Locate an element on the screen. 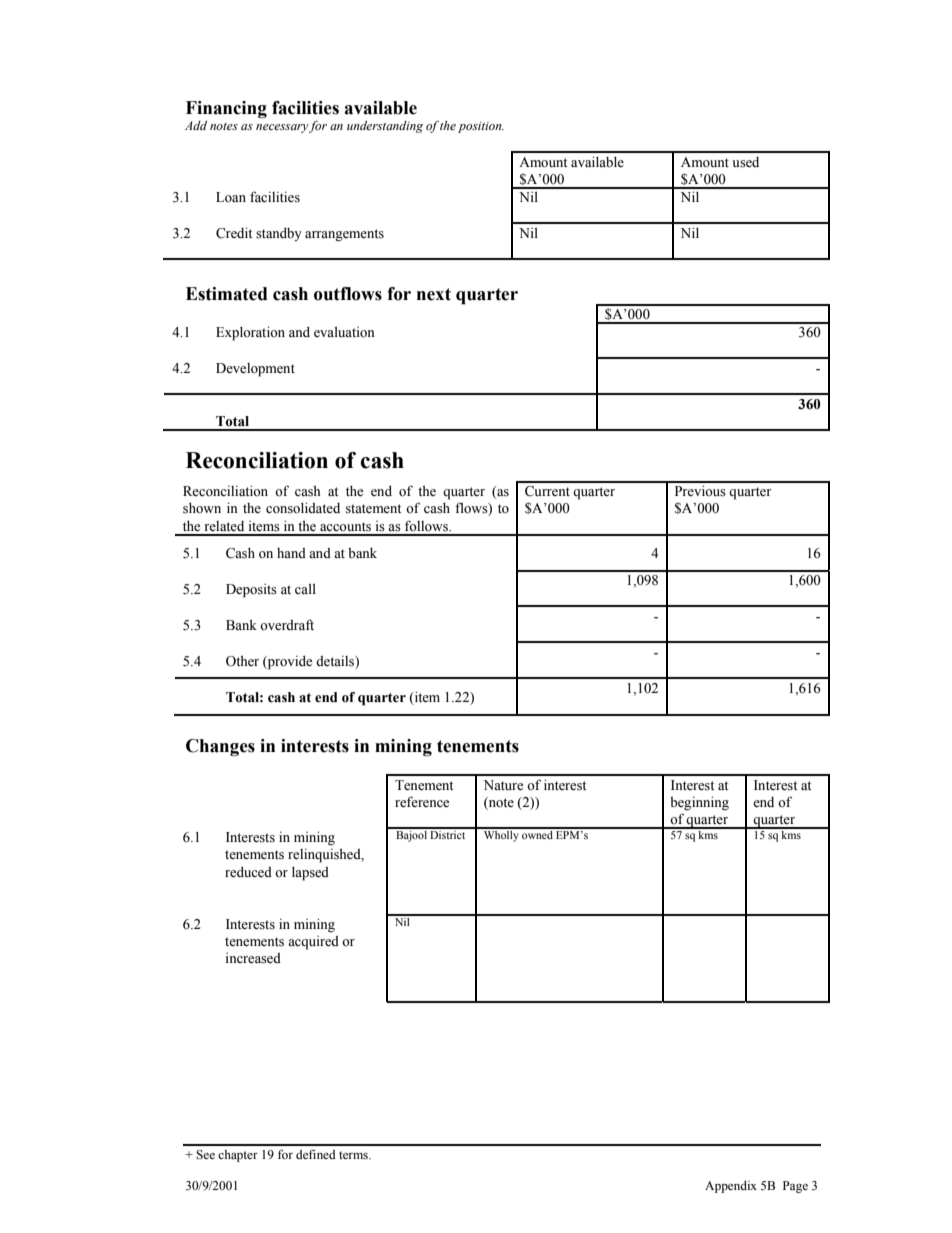 The width and height of the screenshot is (952, 1233). Previous is located at coordinates (700, 491).
